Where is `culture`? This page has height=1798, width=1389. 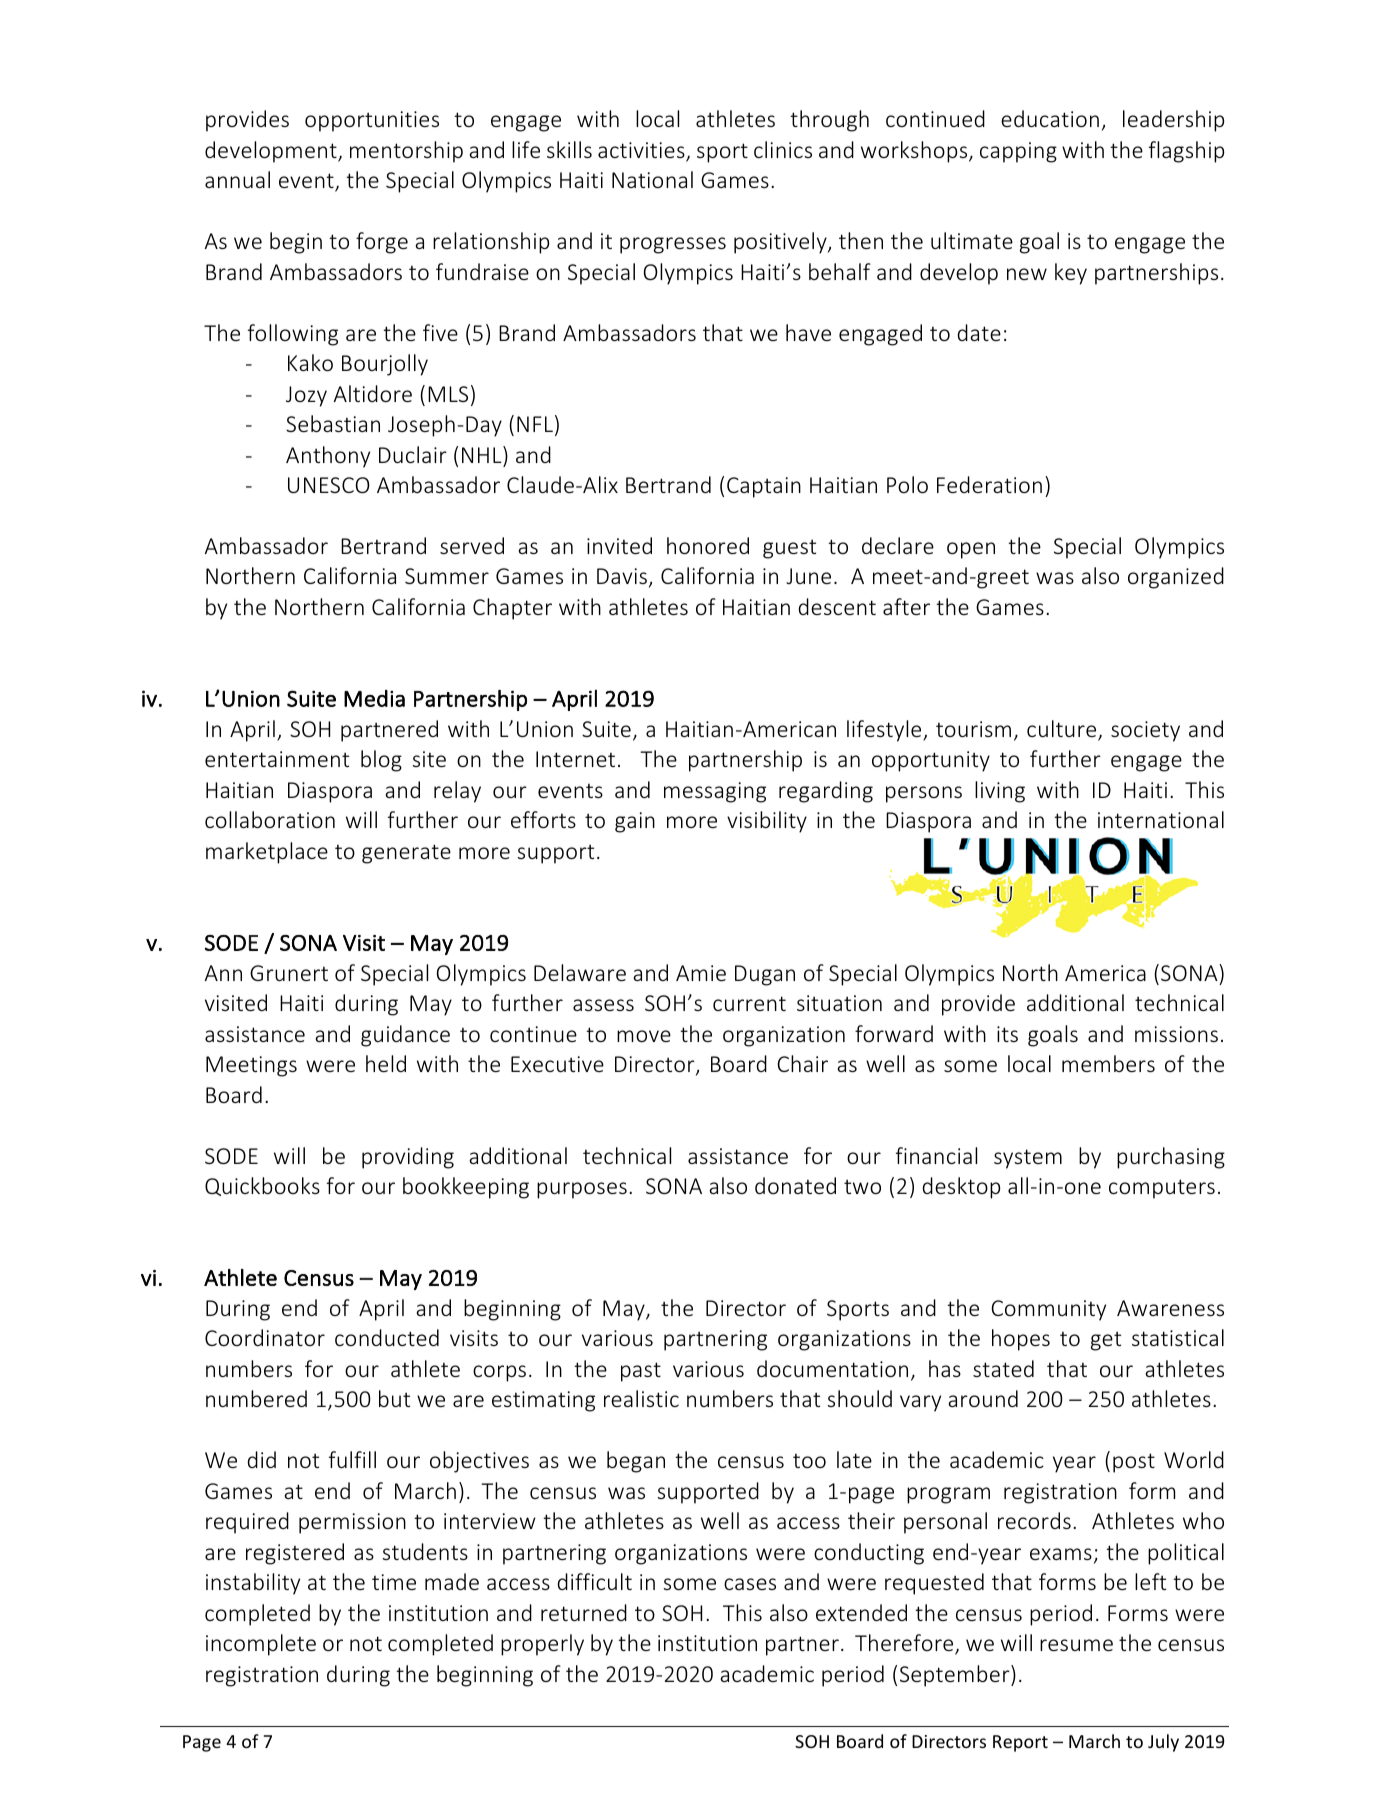 culture is located at coordinates (1063, 730).
